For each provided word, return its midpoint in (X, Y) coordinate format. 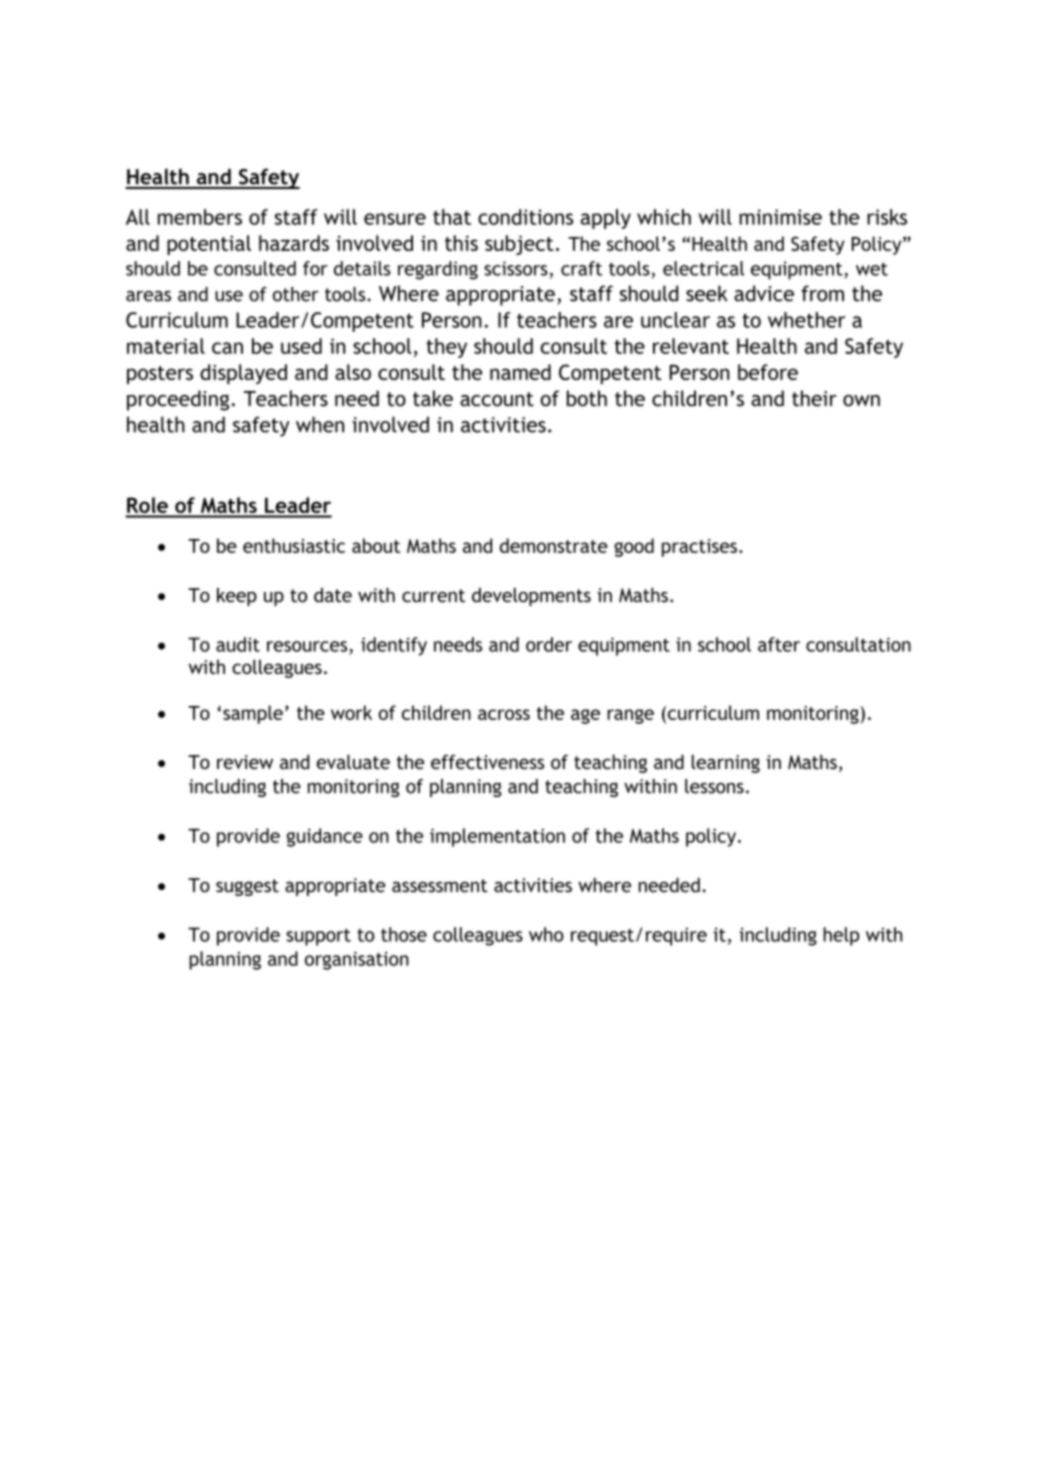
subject (519, 245)
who (546, 934)
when (320, 424)
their (814, 398)
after (779, 644)
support (318, 937)
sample (253, 714)
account (497, 399)
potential (209, 245)
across (504, 714)
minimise (780, 217)
